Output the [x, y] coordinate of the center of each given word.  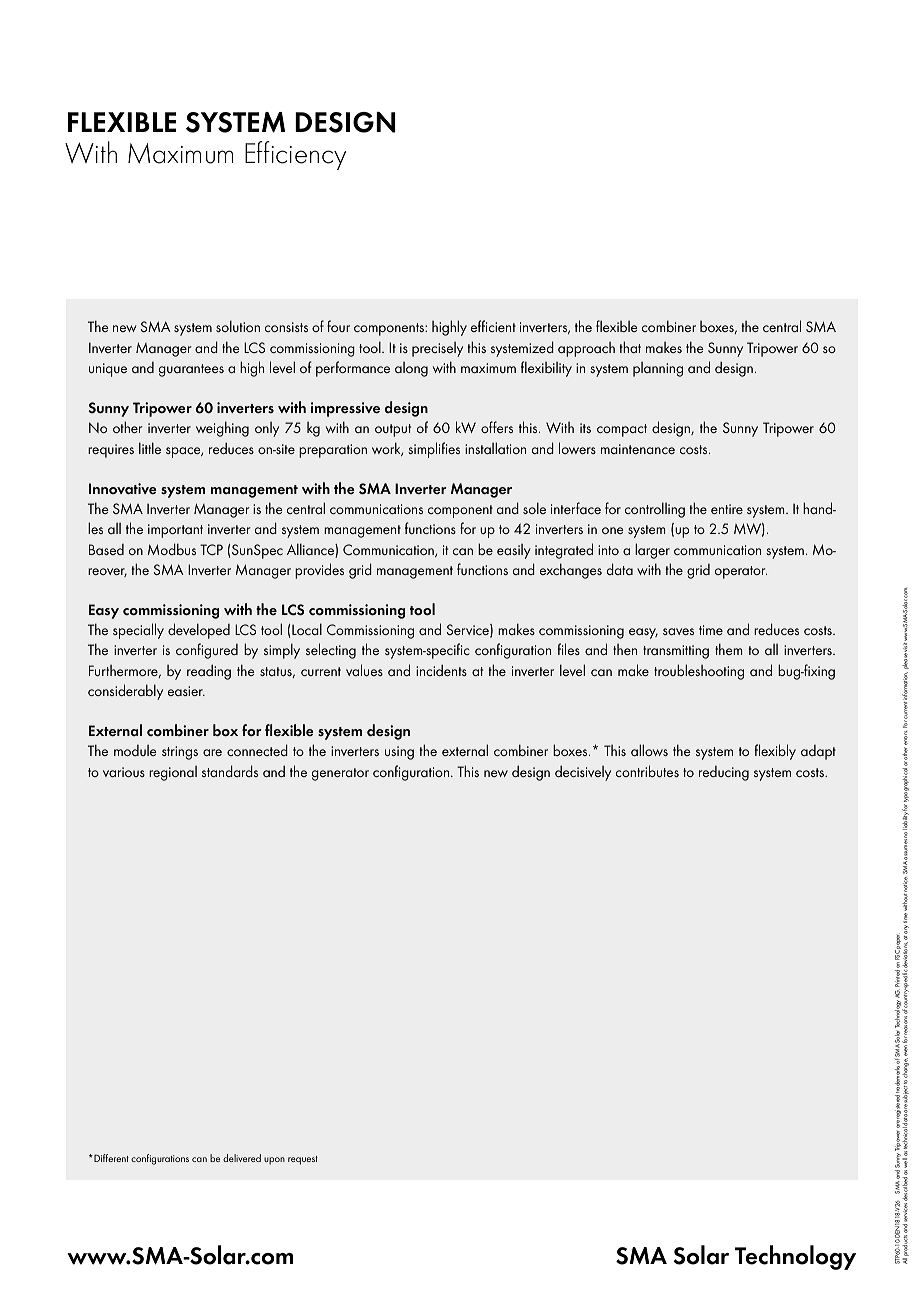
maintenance [638, 449]
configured [207, 651]
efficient [493, 326]
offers [497, 427]
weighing [222, 429]
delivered [242, 1158]
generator [340, 774]
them [728, 649]
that [630, 347]
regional [173, 773]
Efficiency [295, 155]
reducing [724, 773]
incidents [441, 670]
